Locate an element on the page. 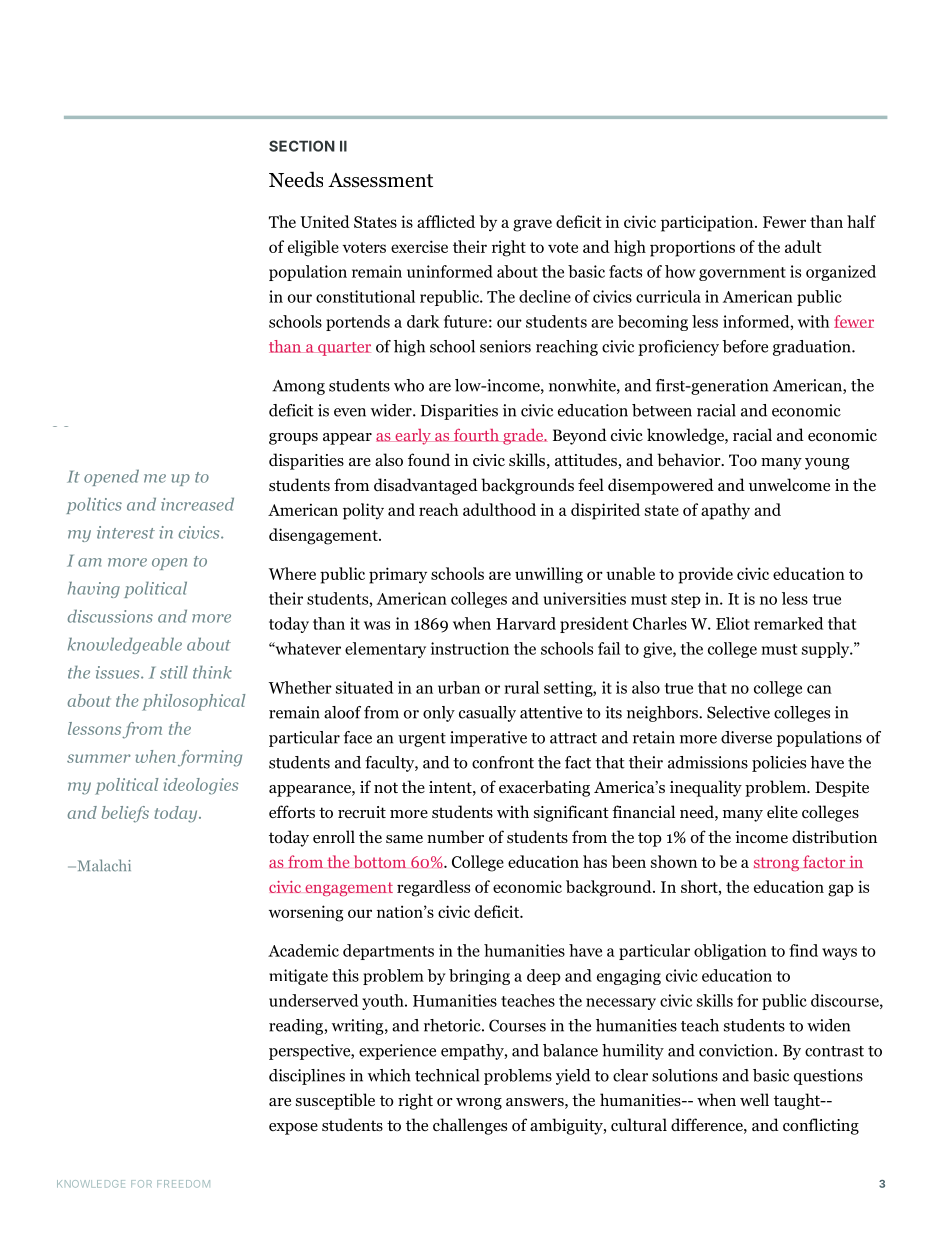  instruction is located at coordinates (470, 648).
